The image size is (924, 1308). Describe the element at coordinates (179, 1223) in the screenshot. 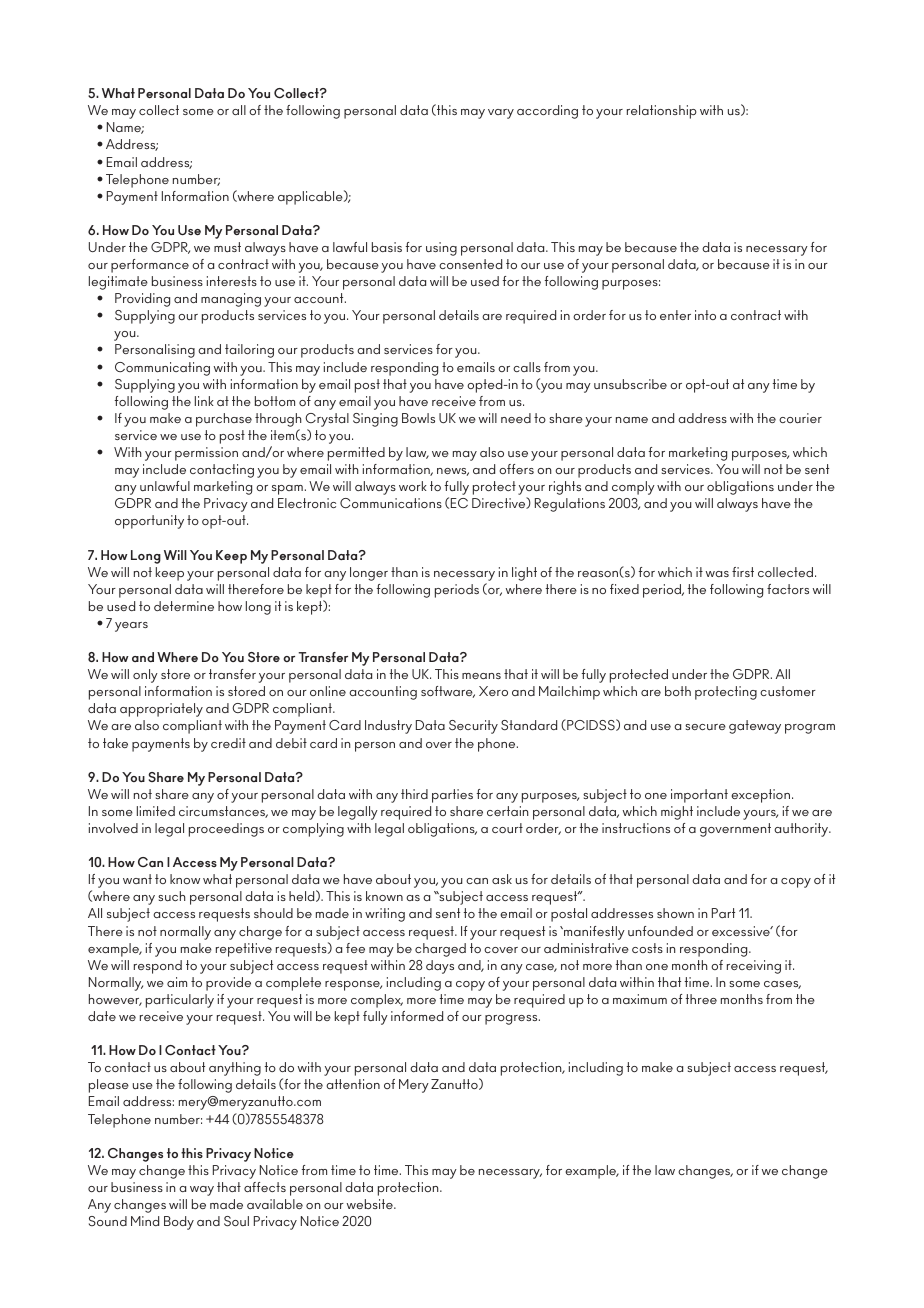

I see `Body` at that location.
